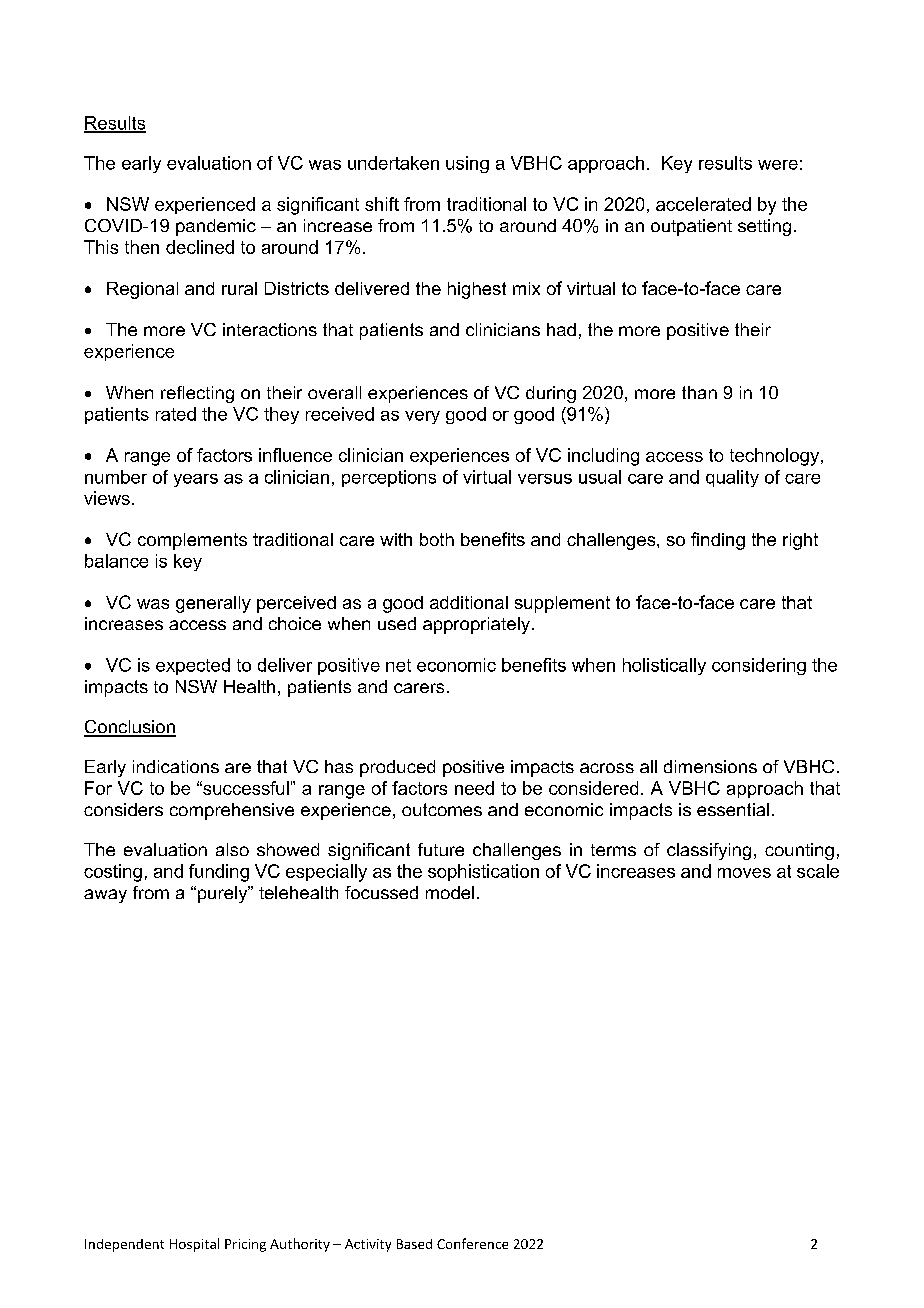 This screenshot has width=924, height=1308. Describe the element at coordinates (764, 227) in the screenshot. I see `setting` at that location.
